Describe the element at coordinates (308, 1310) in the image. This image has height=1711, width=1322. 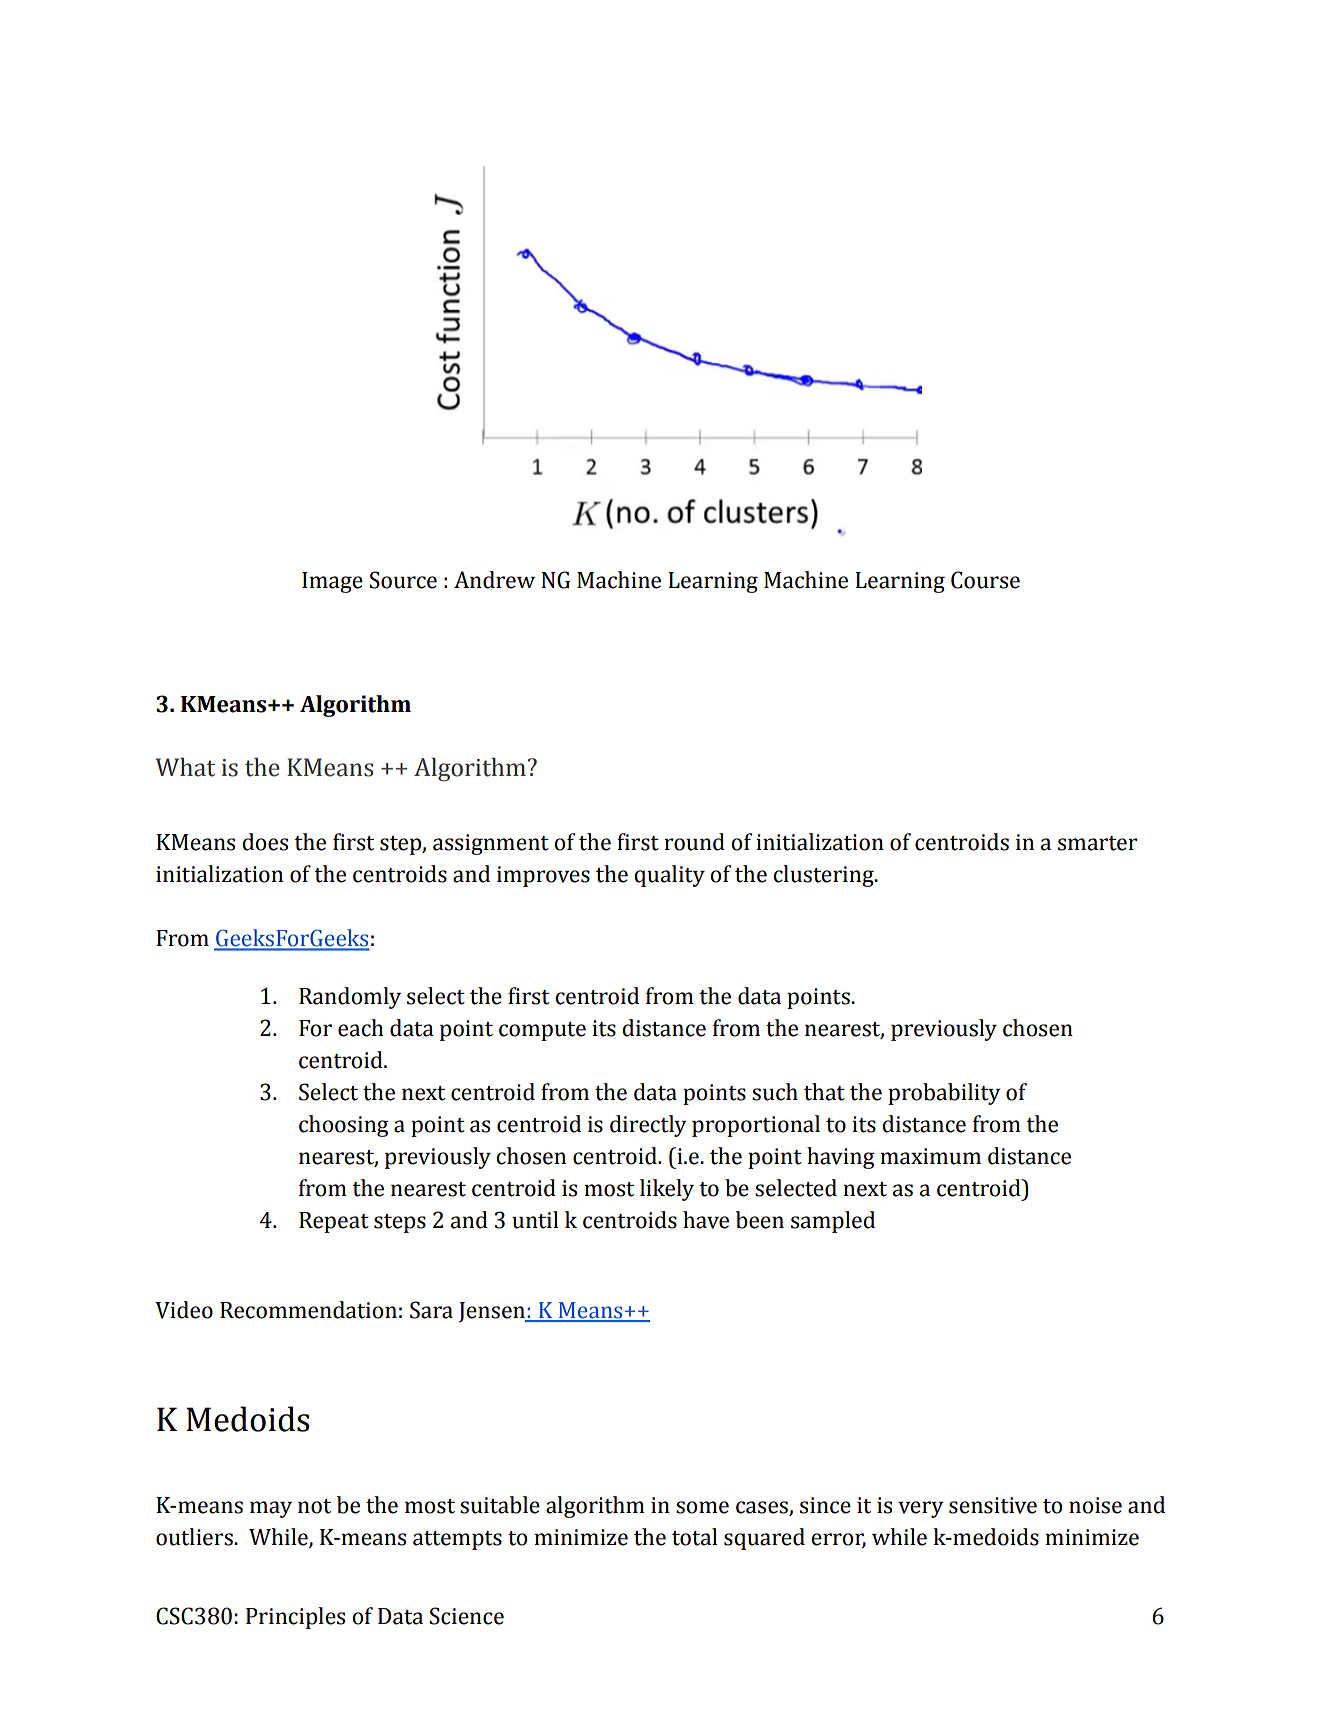
I see `Recommendation` at that location.
